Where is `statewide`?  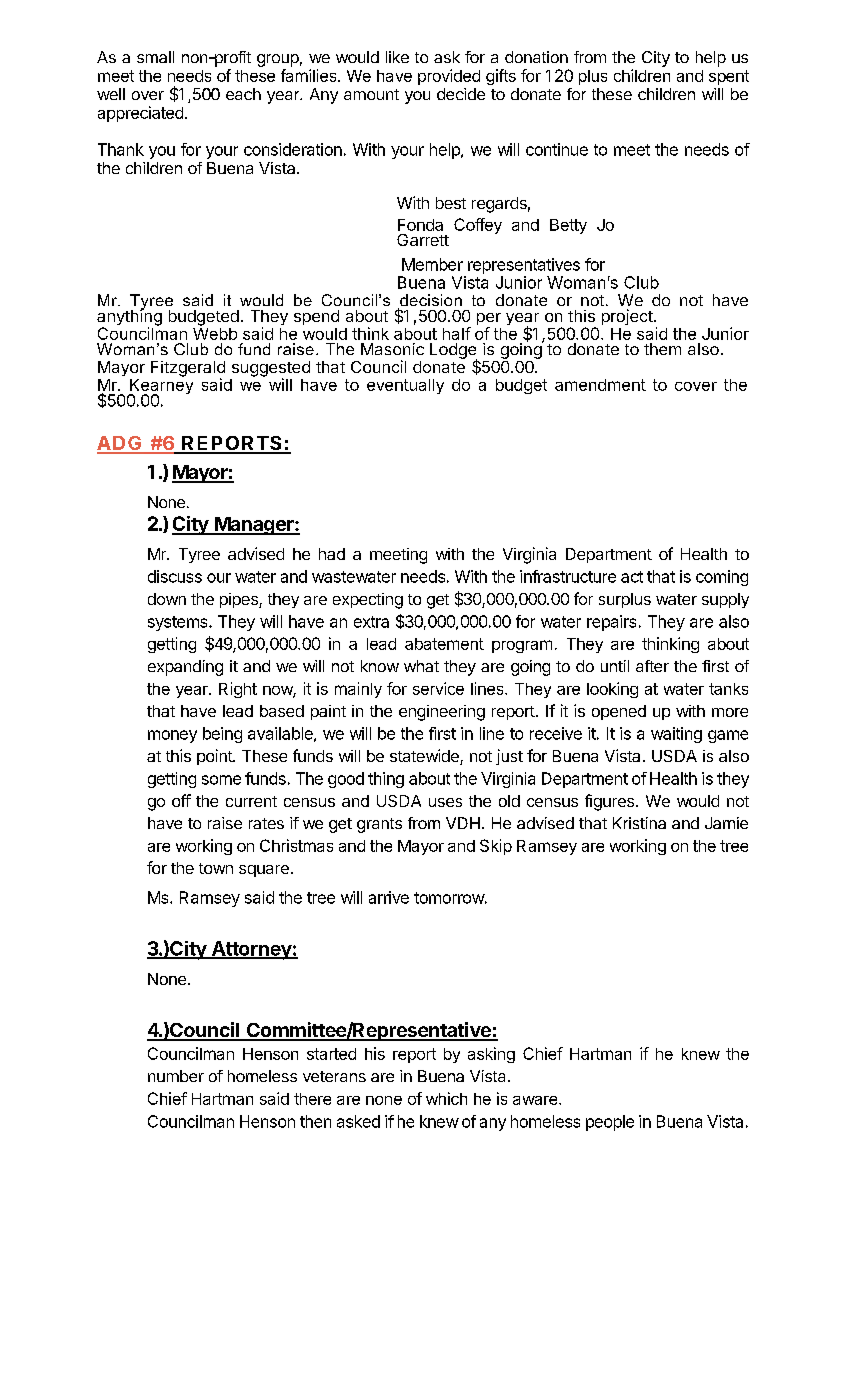
statewide is located at coordinates (425, 757).
